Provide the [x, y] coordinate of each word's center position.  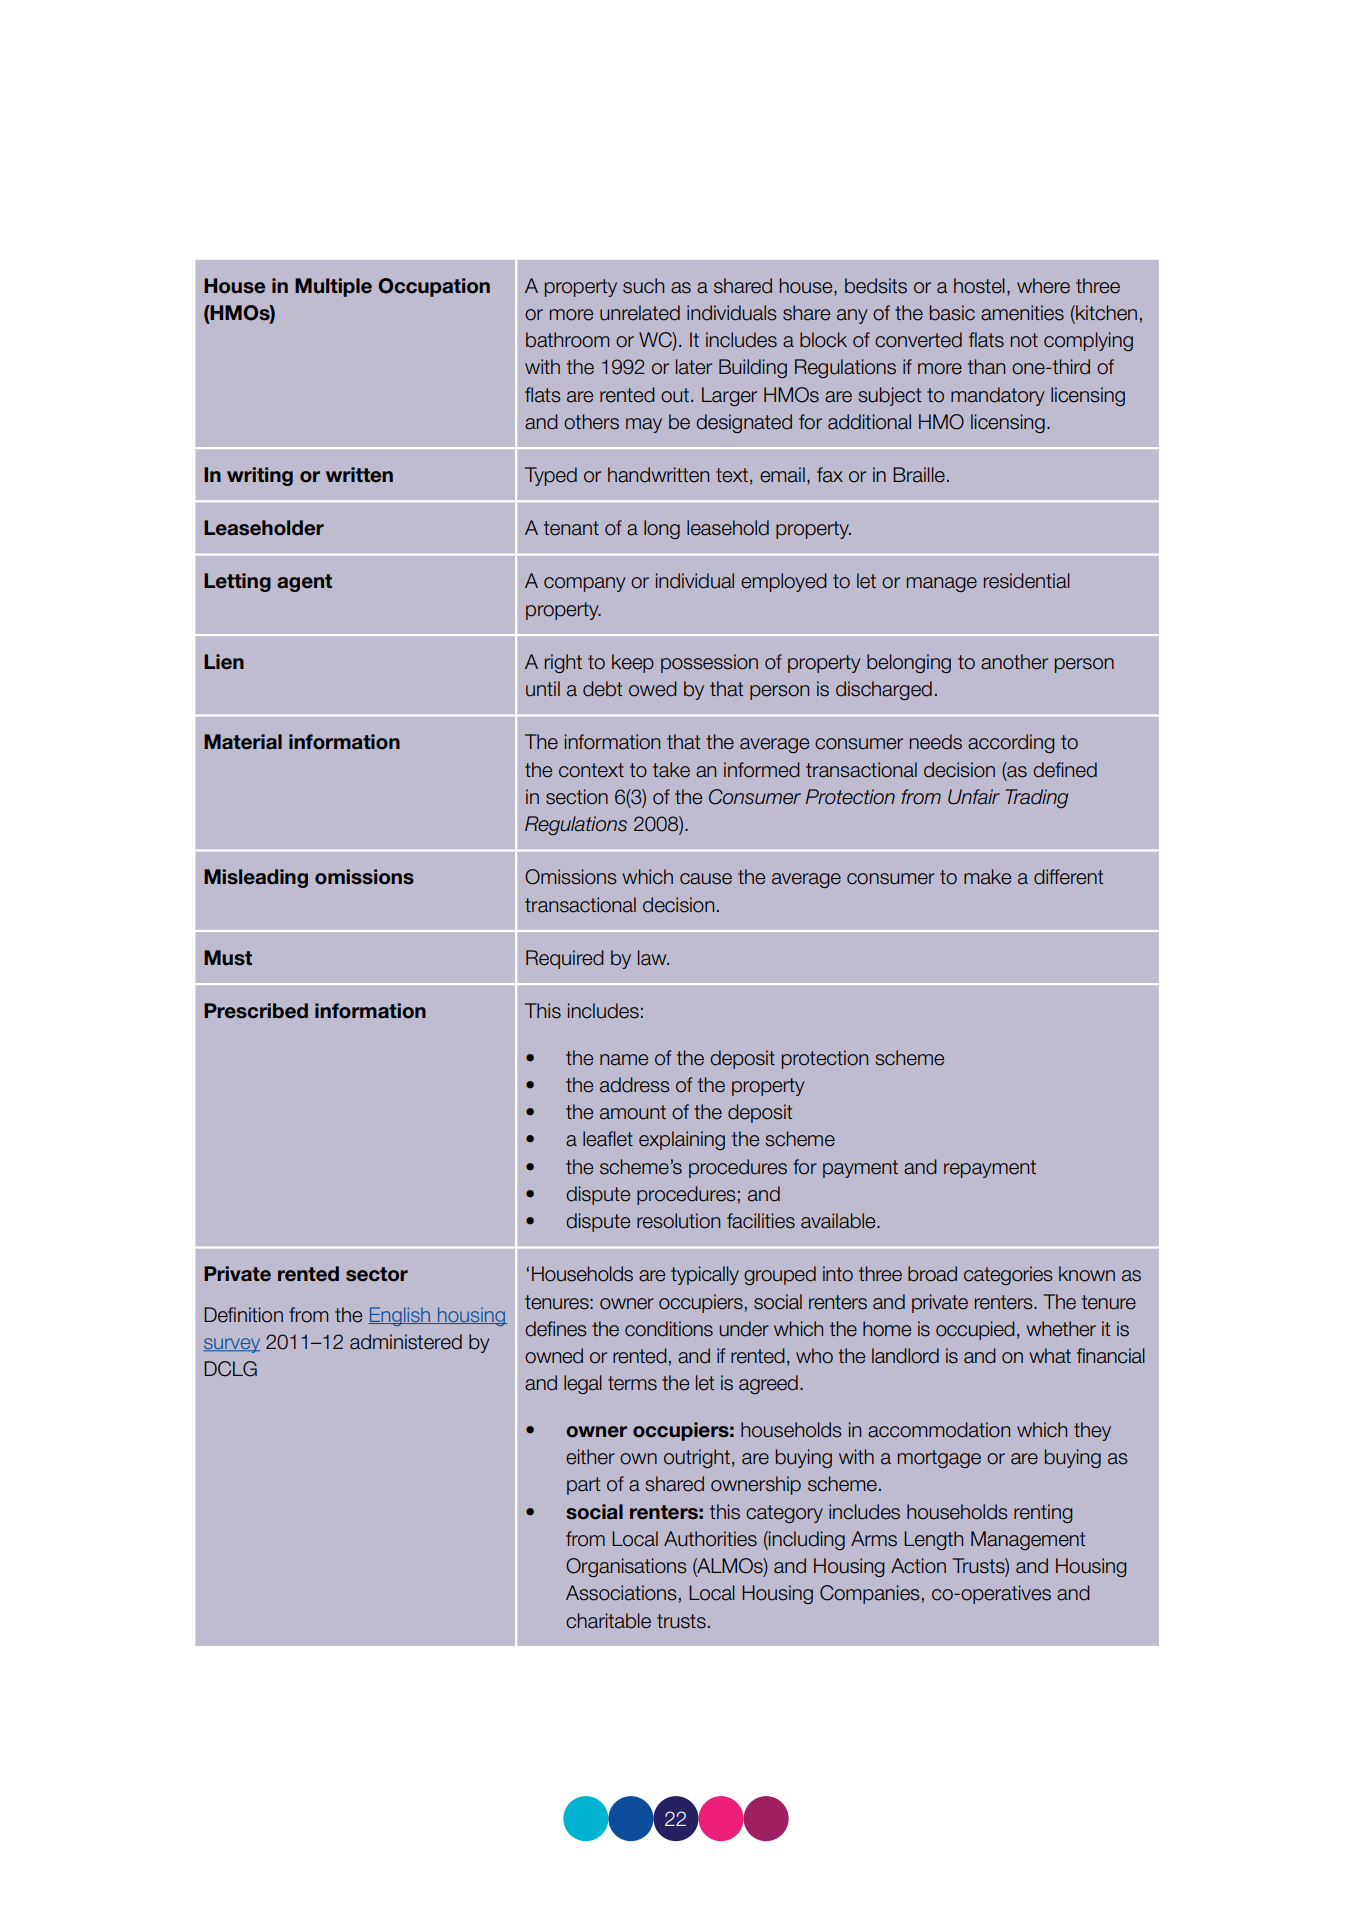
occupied [975, 1330]
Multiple [333, 287]
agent [304, 583]
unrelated [640, 313]
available [839, 1221]
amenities [1022, 313]
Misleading [256, 878]
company [584, 584]
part [583, 1486]
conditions [669, 1329]
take [671, 770]
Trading [1037, 798]
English [400, 1316]
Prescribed [256, 1011]
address [634, 1085]
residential [1027, 581]
